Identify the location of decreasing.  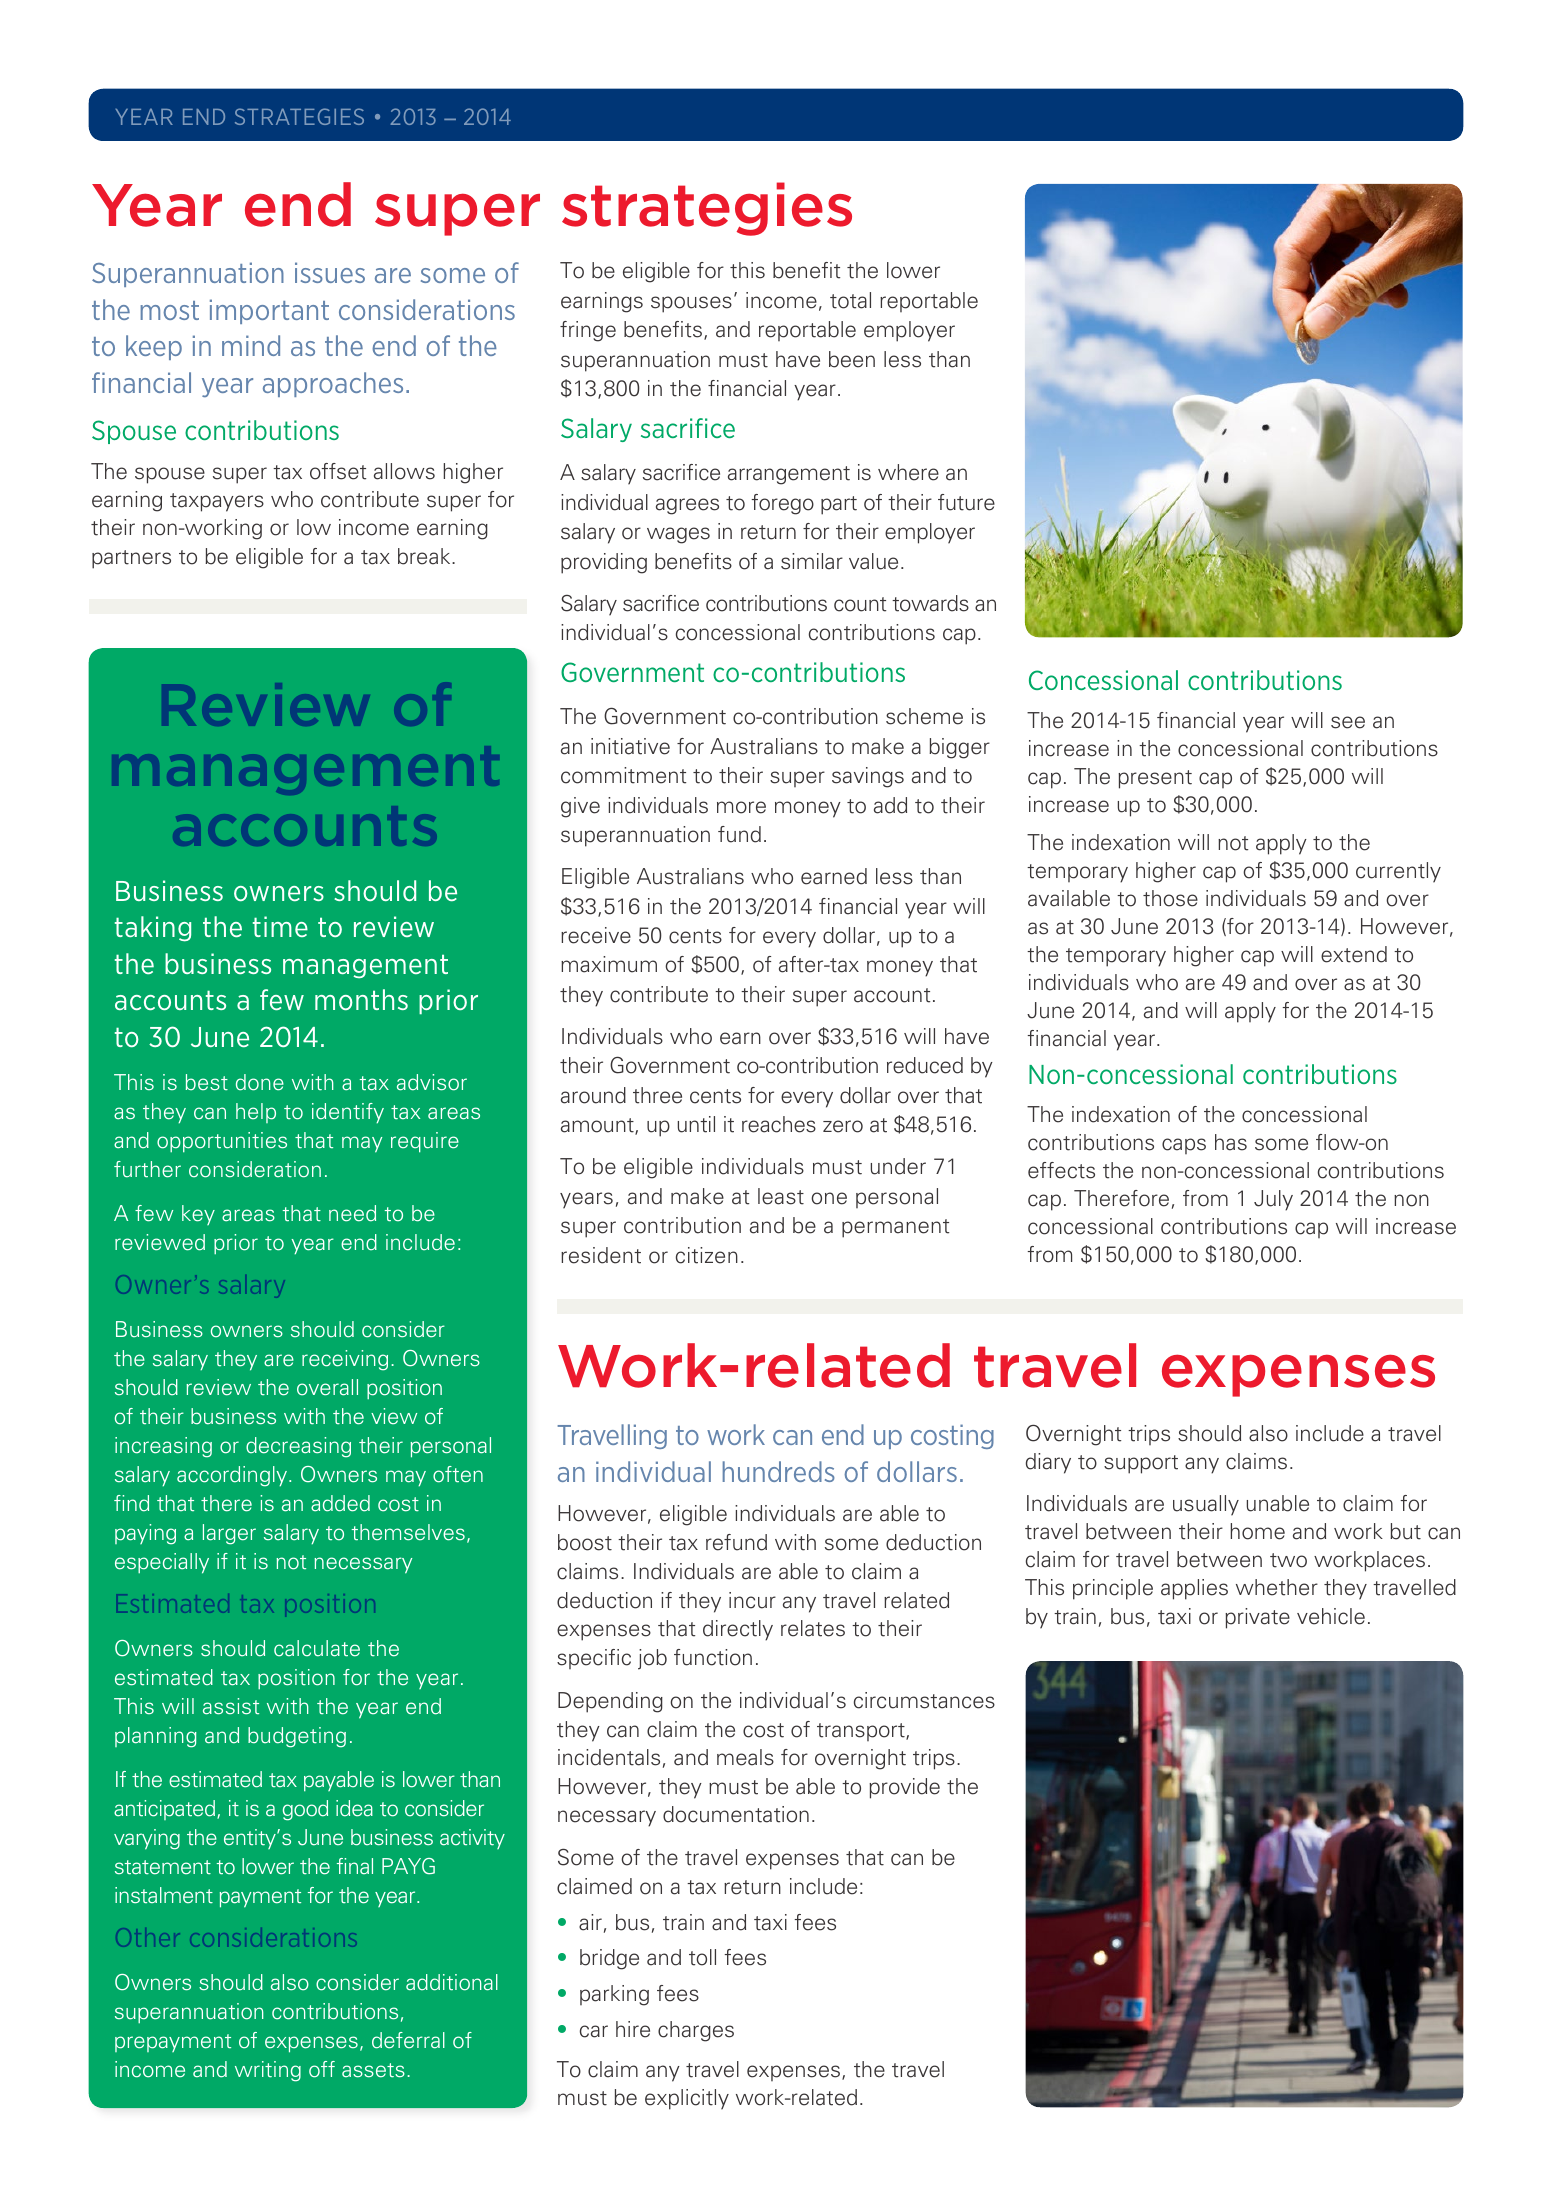
(298, 1447).
